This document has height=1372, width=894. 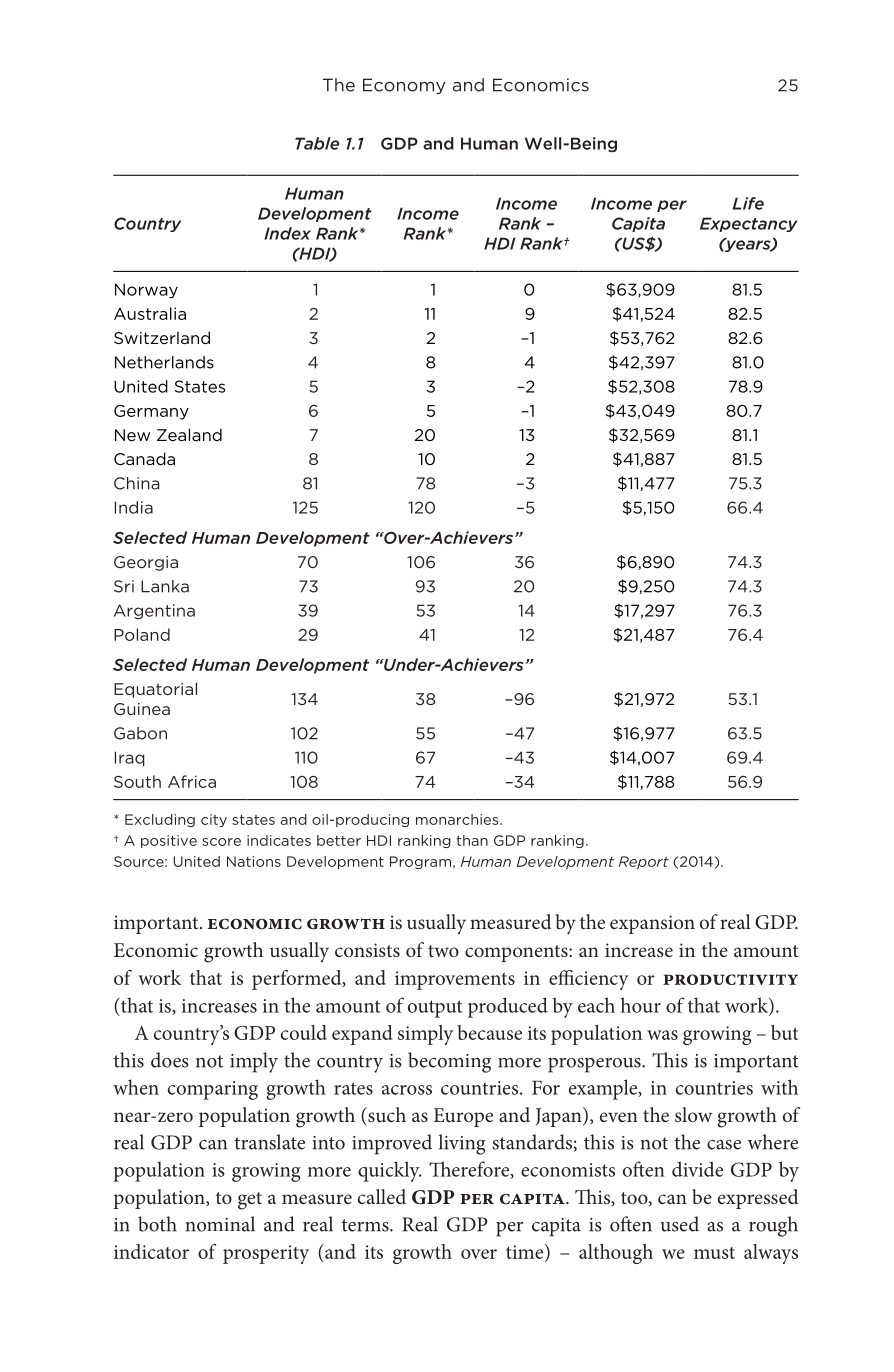 I want to click on Lanka, so click(x=165, y=586).
